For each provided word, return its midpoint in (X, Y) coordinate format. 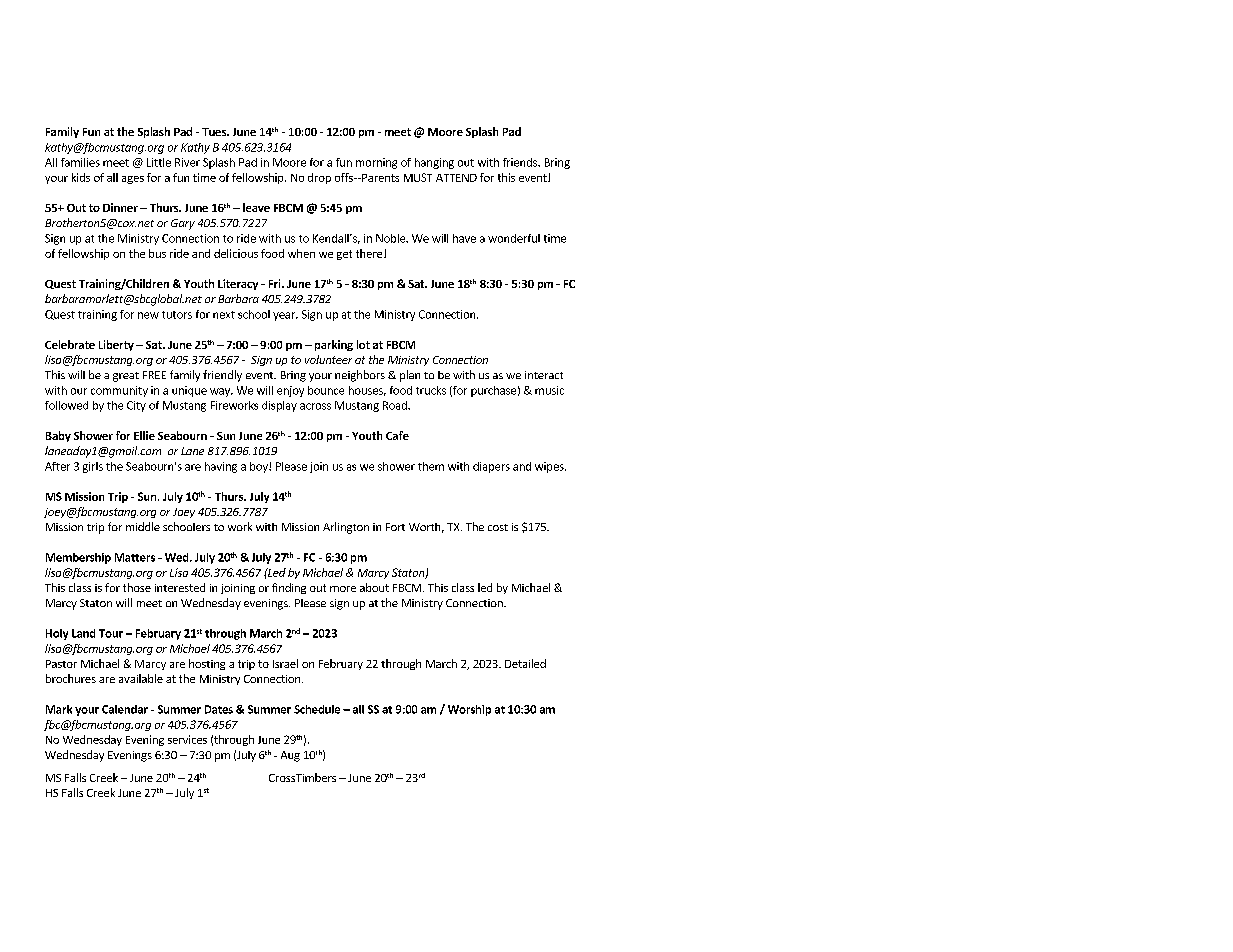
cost (498, 527)
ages (133, 180)
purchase (493, 391)
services (187, 739)
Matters (135, 557)
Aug (290, 756)
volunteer (328, 359)
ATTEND (456, 178)
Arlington (346, 528)
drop (319, 178)
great (126, 377)
